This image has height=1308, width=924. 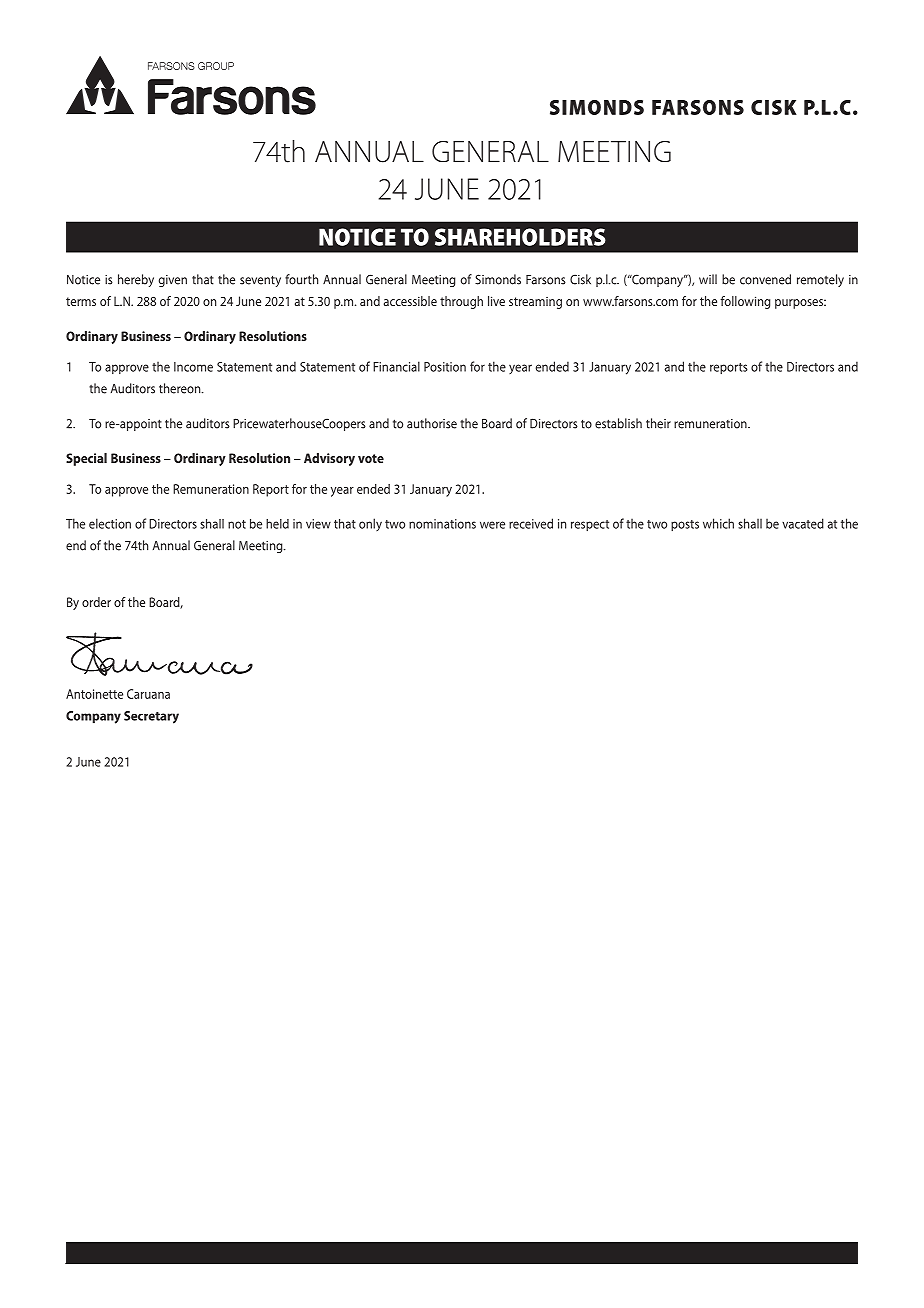 What do you see at coordinates (86, 459) in the image?
I see `Special` at bounding box center [86, 459].
